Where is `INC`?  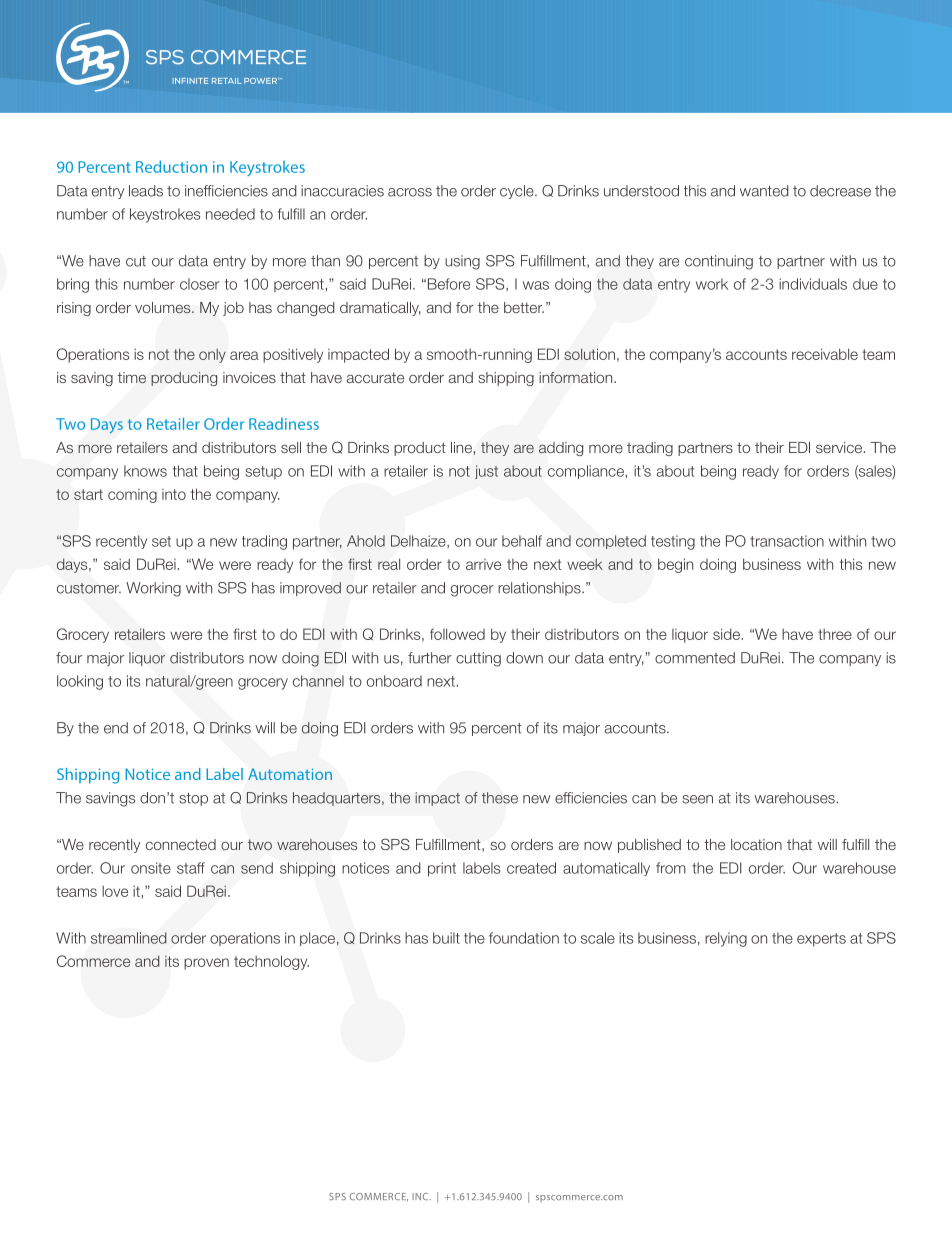
INC is located at coordinates (421, 1196).
